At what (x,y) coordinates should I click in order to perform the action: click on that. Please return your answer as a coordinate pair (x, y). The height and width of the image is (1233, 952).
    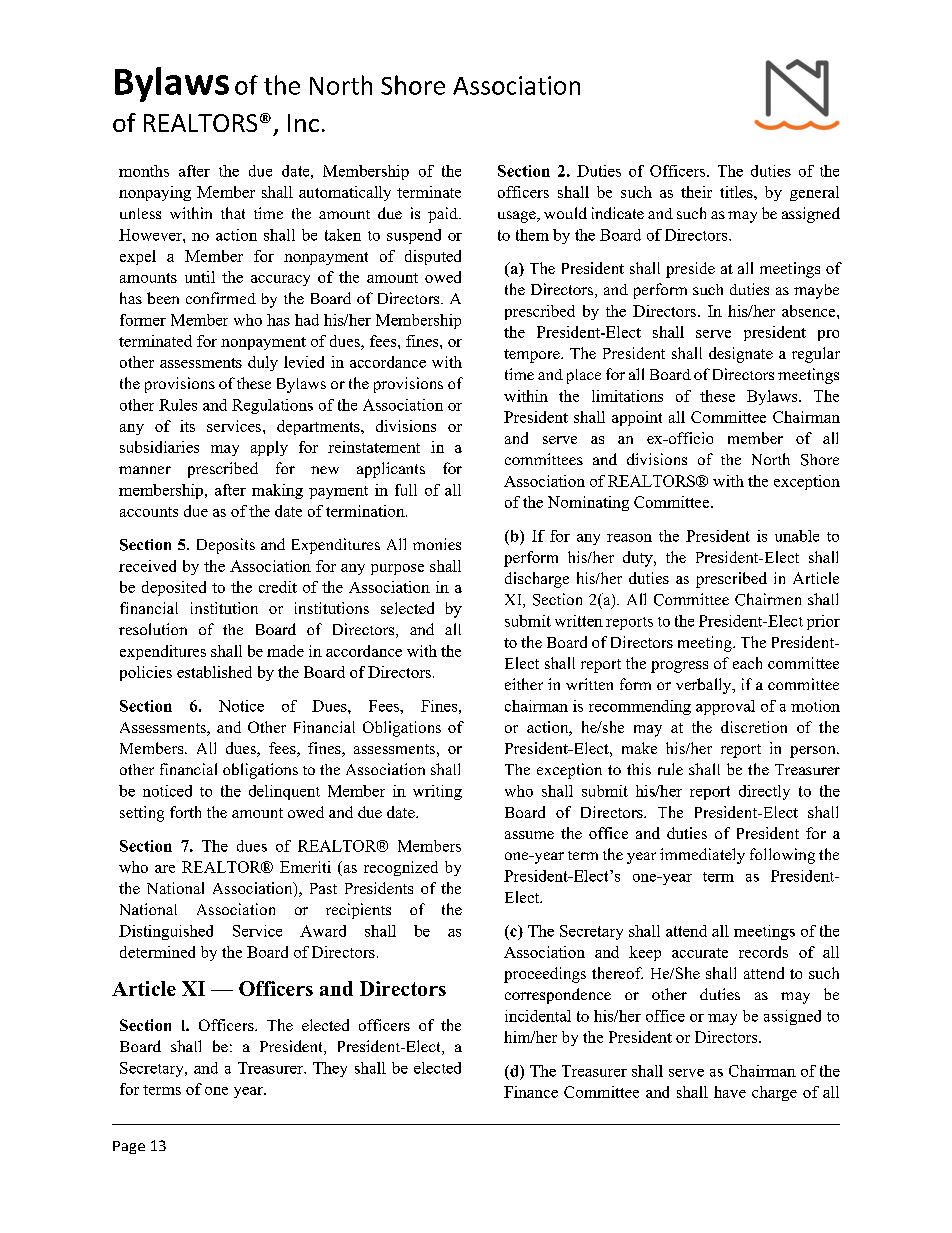
    Looking at the image, I should click on (233, 213).
